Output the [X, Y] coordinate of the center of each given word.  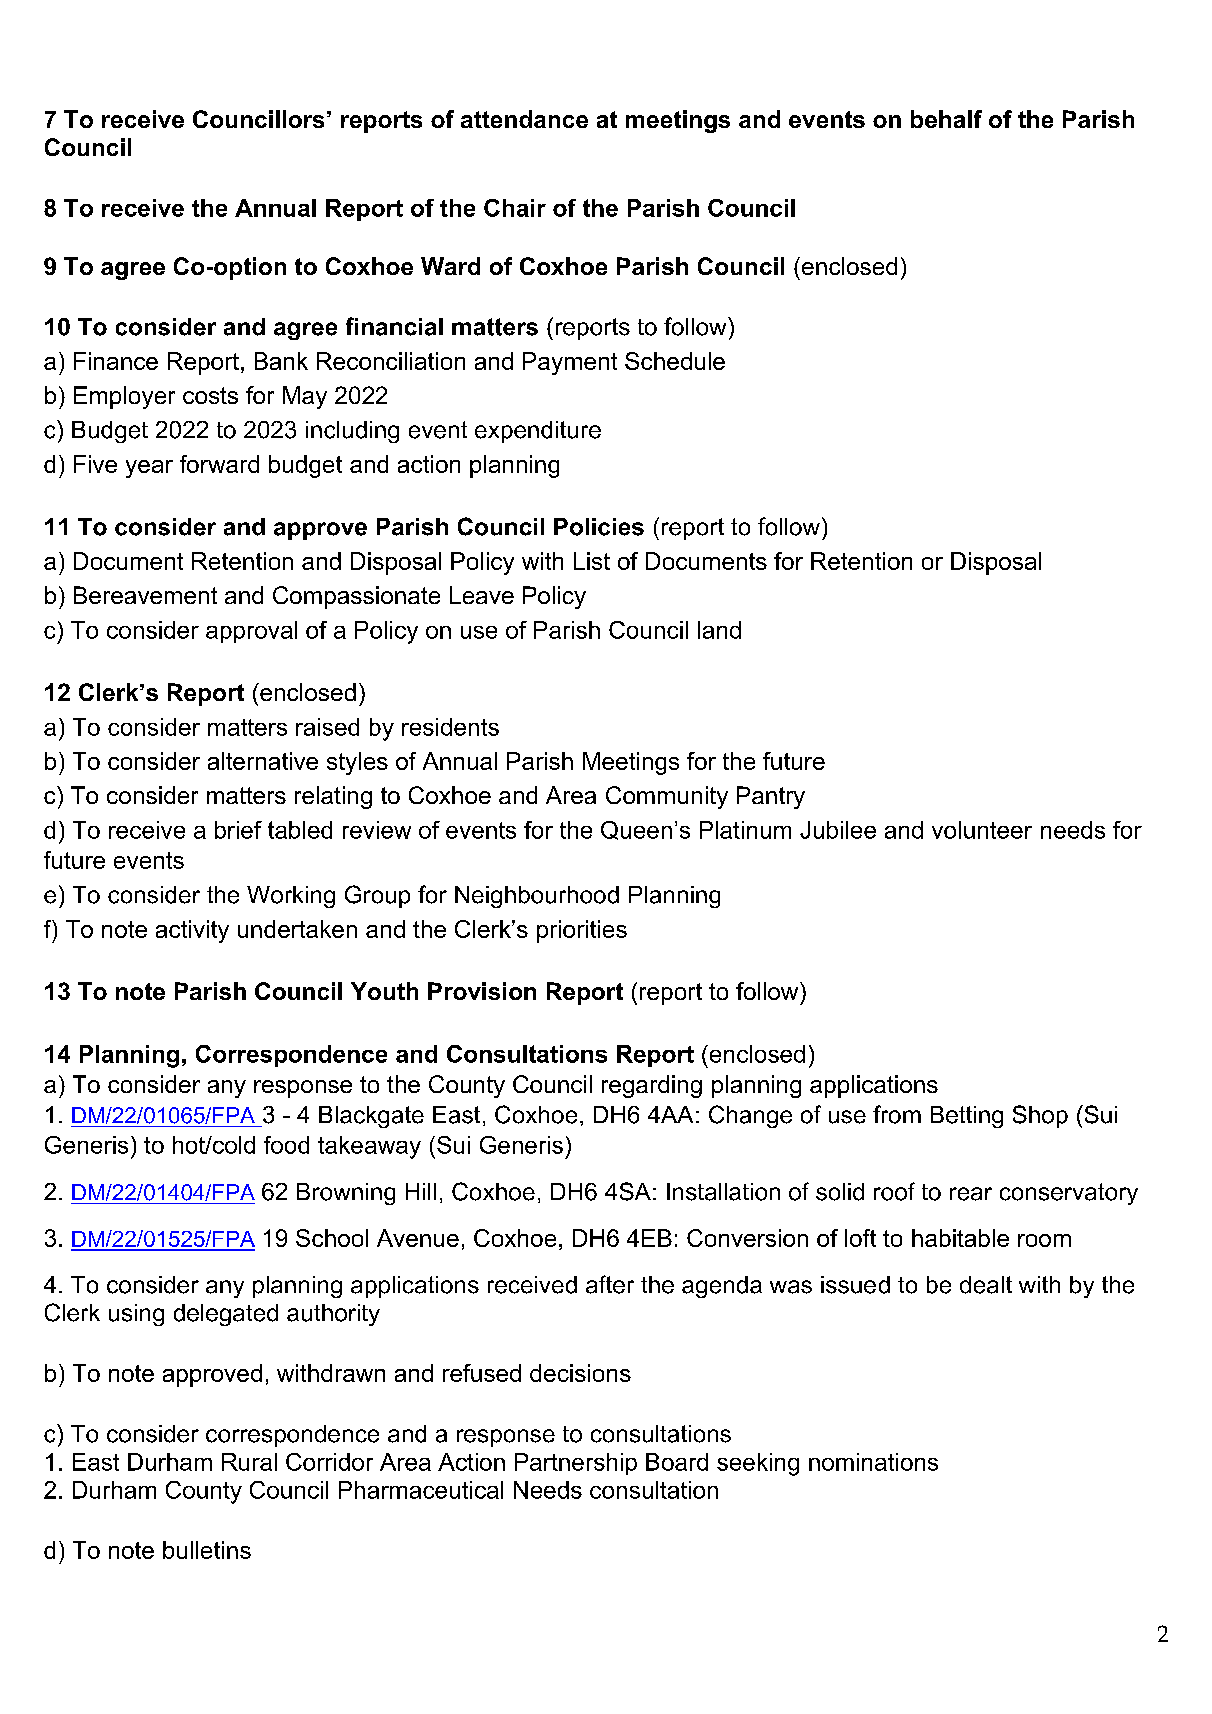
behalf [946, 119]
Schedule [675, 361]
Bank [281, 361]
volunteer [982, 830]
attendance [524, 119]
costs [210, 395]
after [610, 1284]
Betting [967, 1117]
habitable [960, 1238]
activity [192, 931]
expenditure [538, 432]
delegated [226, 1315]
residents [450, 727]
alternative [263, 761]
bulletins [207, 1550]
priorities [582, 931]
